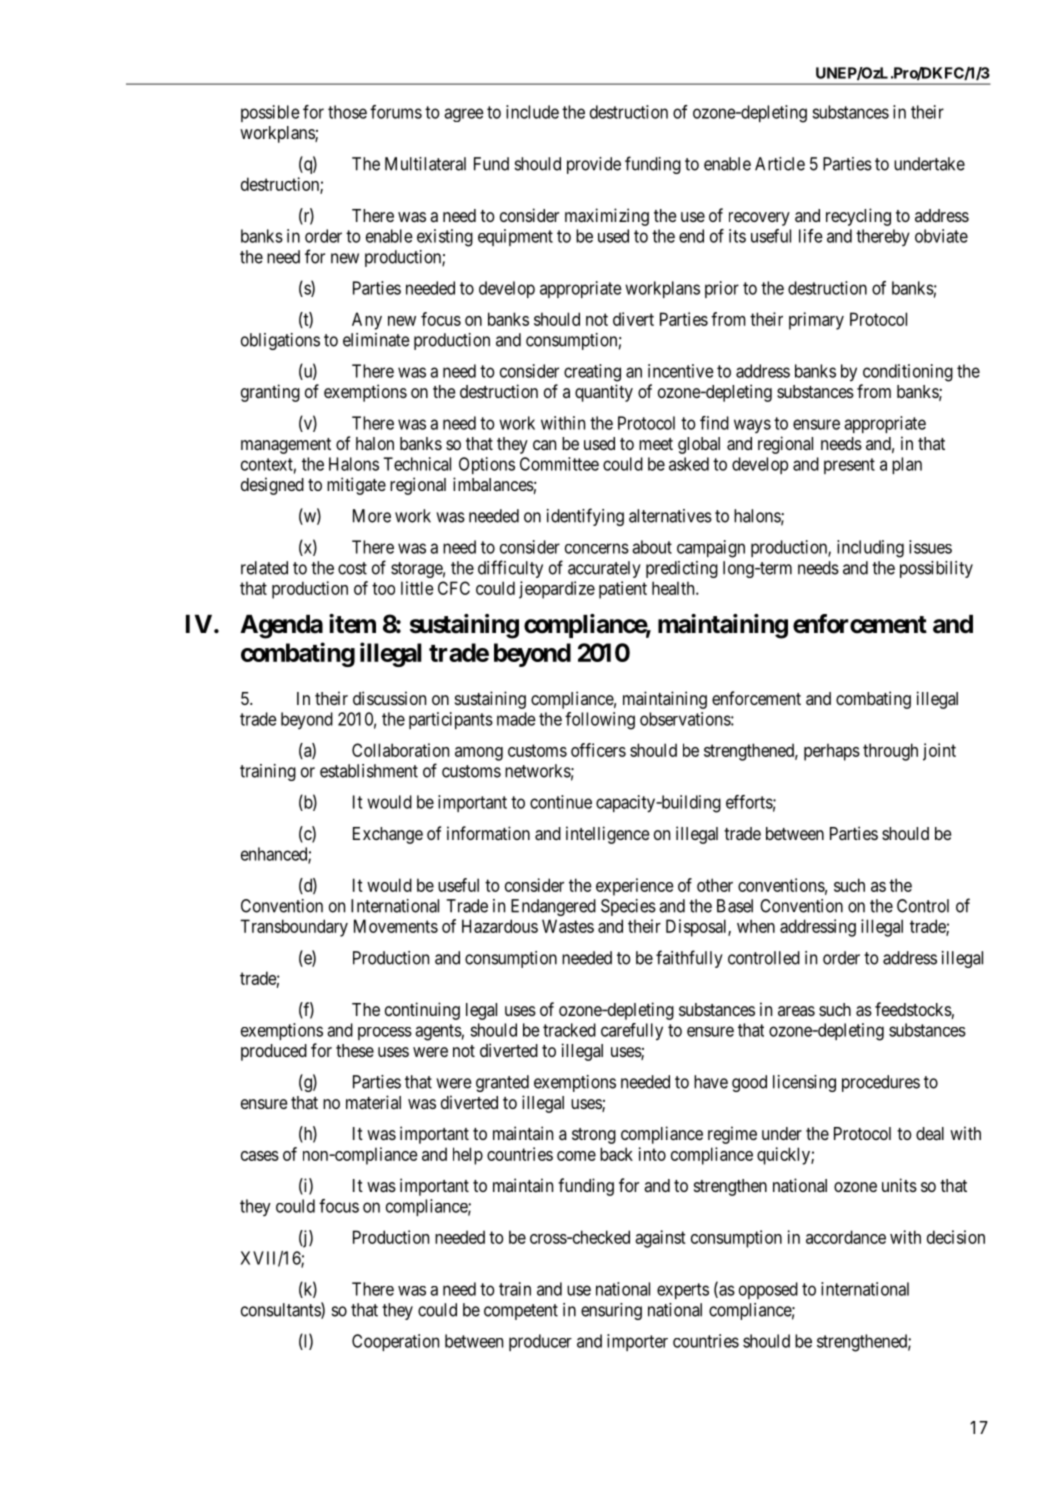  What do you see at coordinates (611, 1311) in the screenshot?
I see `ensuring` at bounding box center [611, 1311].
